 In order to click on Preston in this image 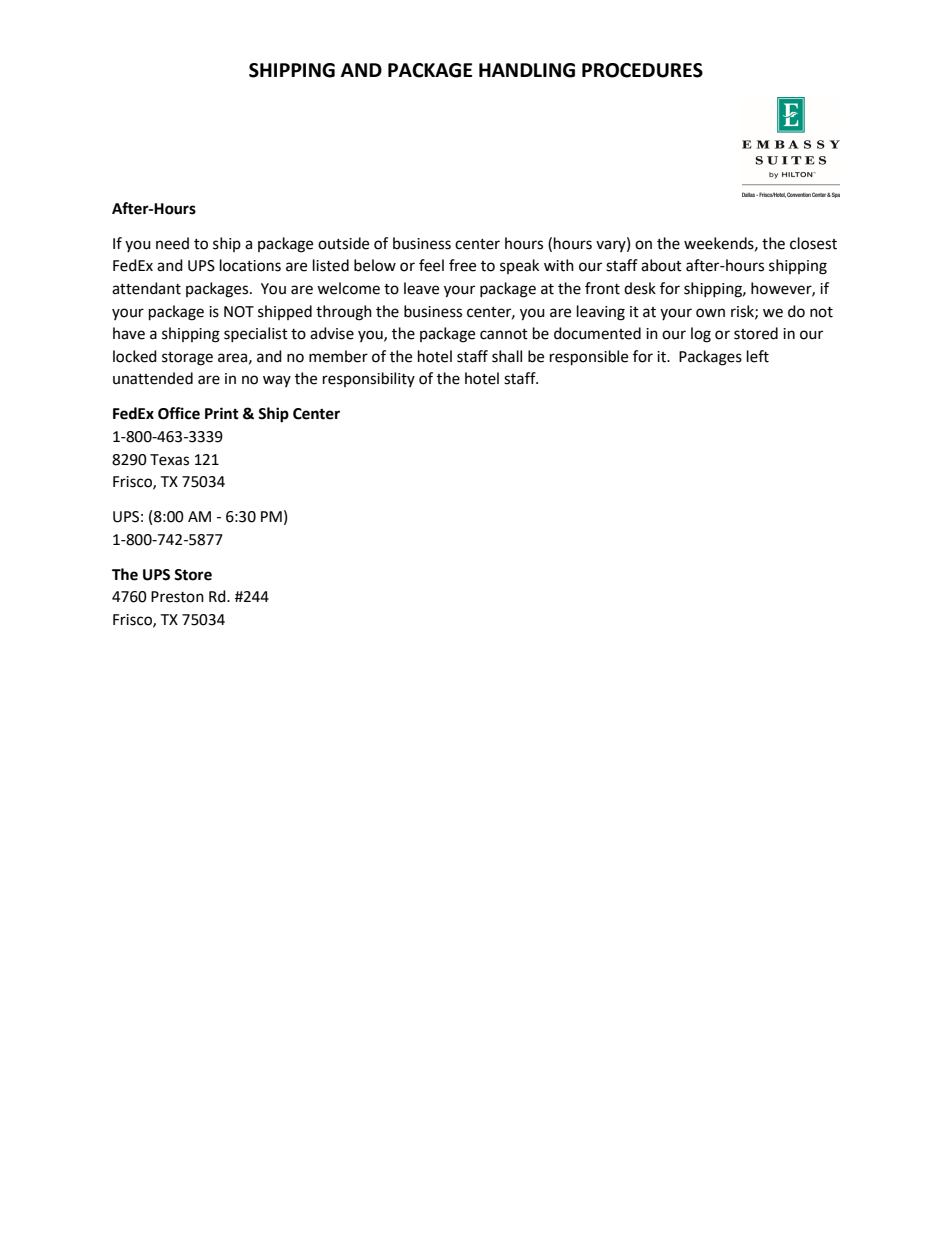, I will do `click(177, 597)`.
